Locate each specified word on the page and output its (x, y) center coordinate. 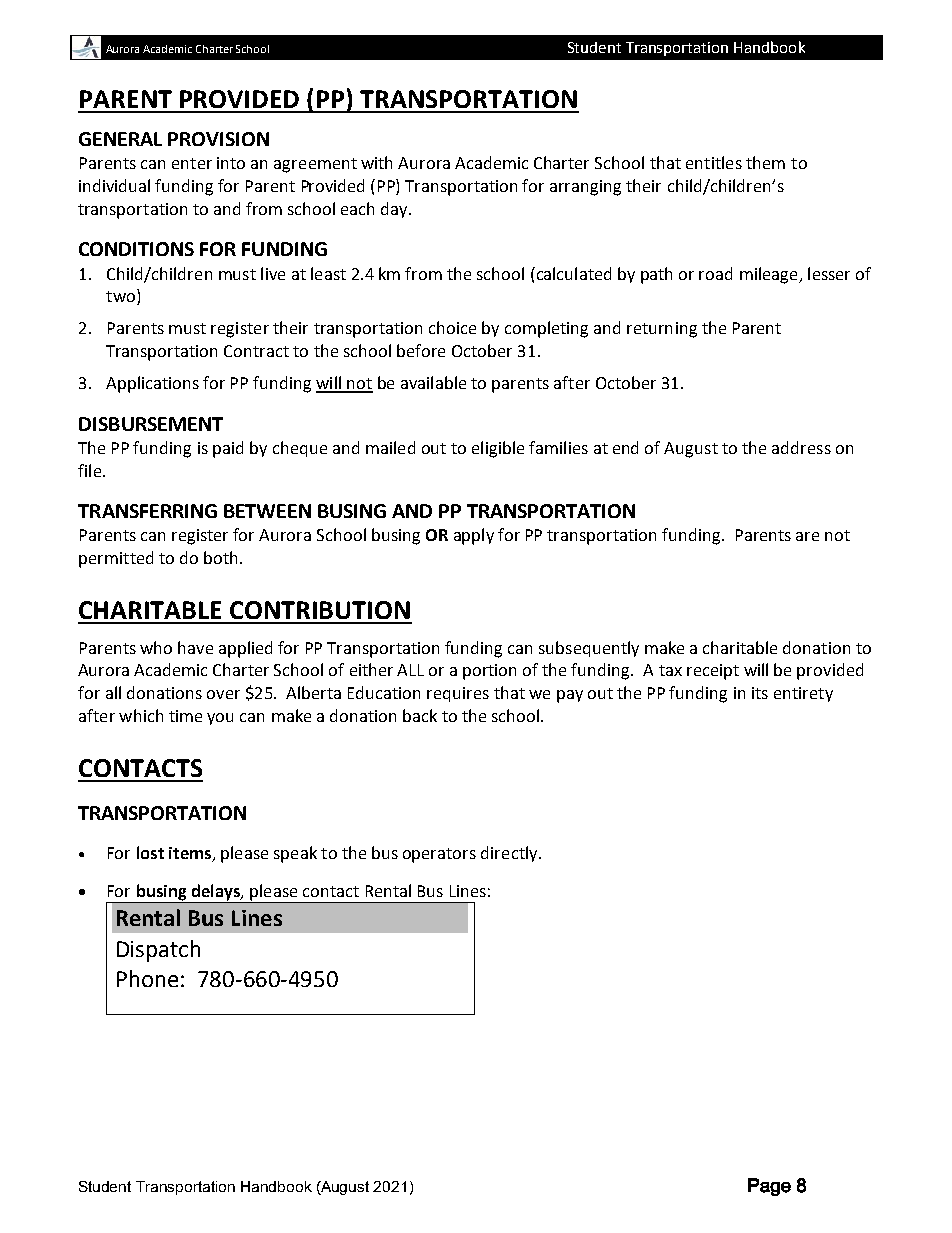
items (191, 854)
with (376, 162)
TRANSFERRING (147, 511)
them (765, 162)
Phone (147, 978)
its (760, 693)
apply (474, 536)
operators (439, 855)
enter (192, 163)
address (801, 447)
